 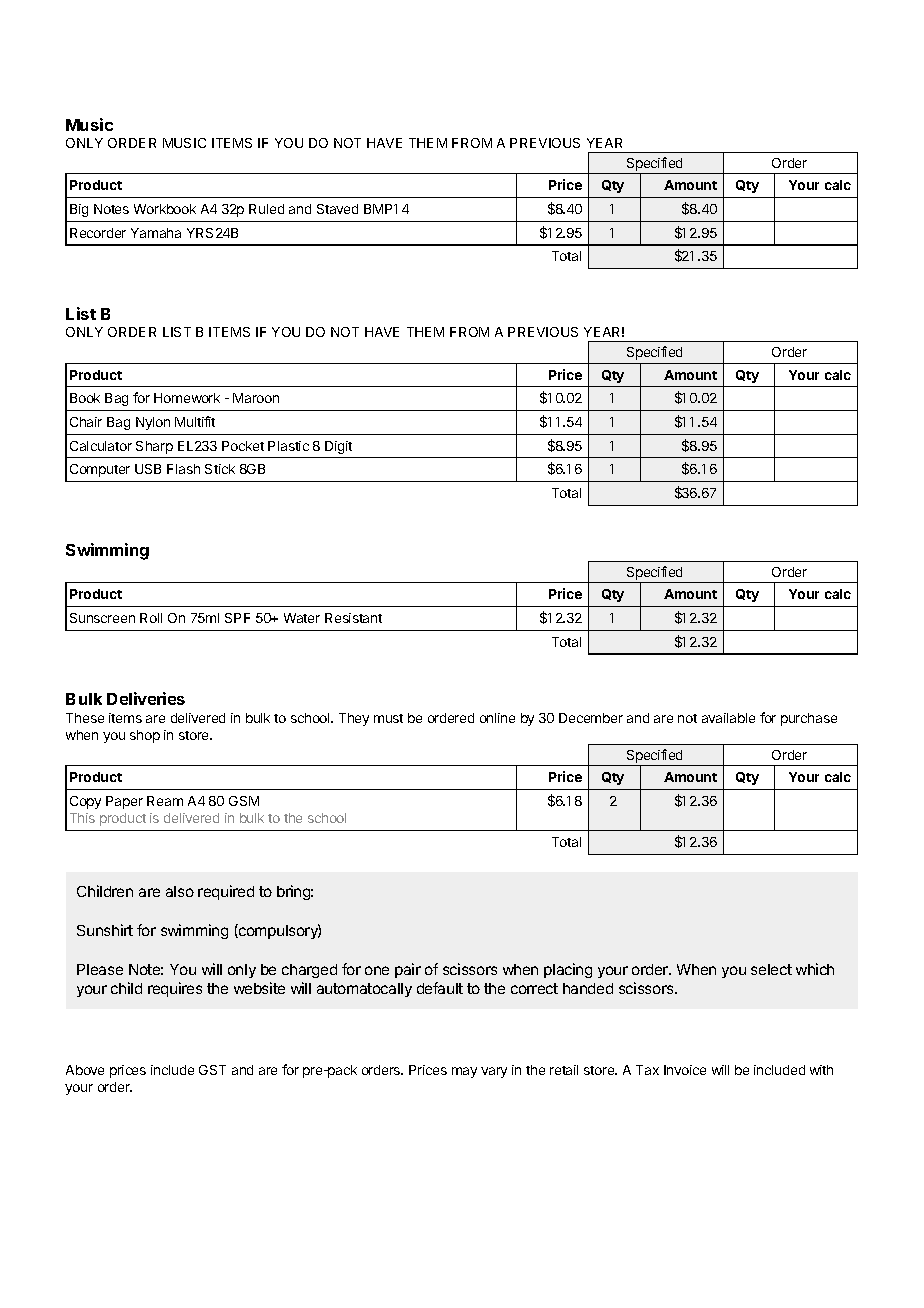 What do you see at coordinates (266, 209) in the image?
I see `Ruled` at bounding box center [266, 209].
